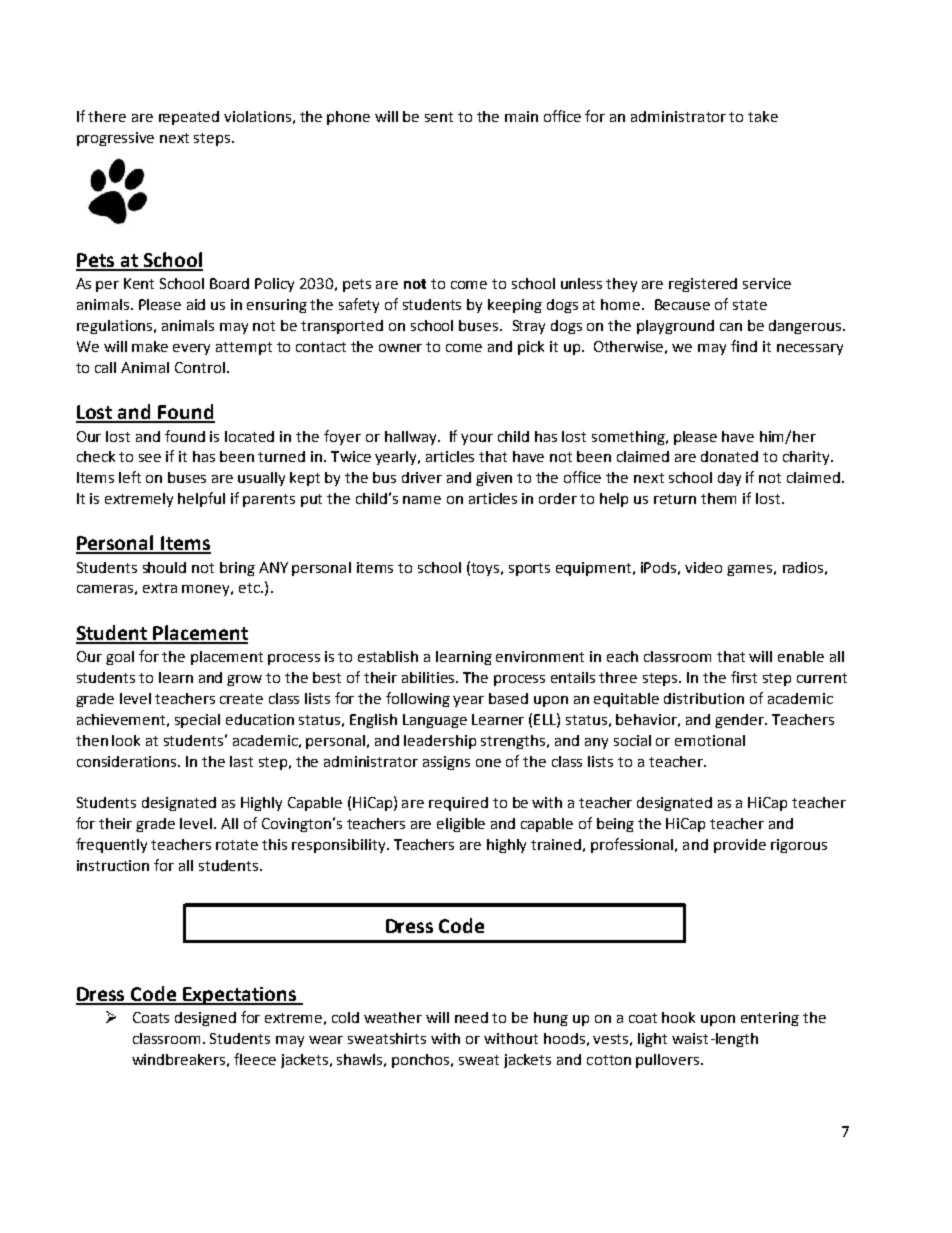  Describe the element at coordinates (189, 118) in the page. I see `repeated` at that location.
